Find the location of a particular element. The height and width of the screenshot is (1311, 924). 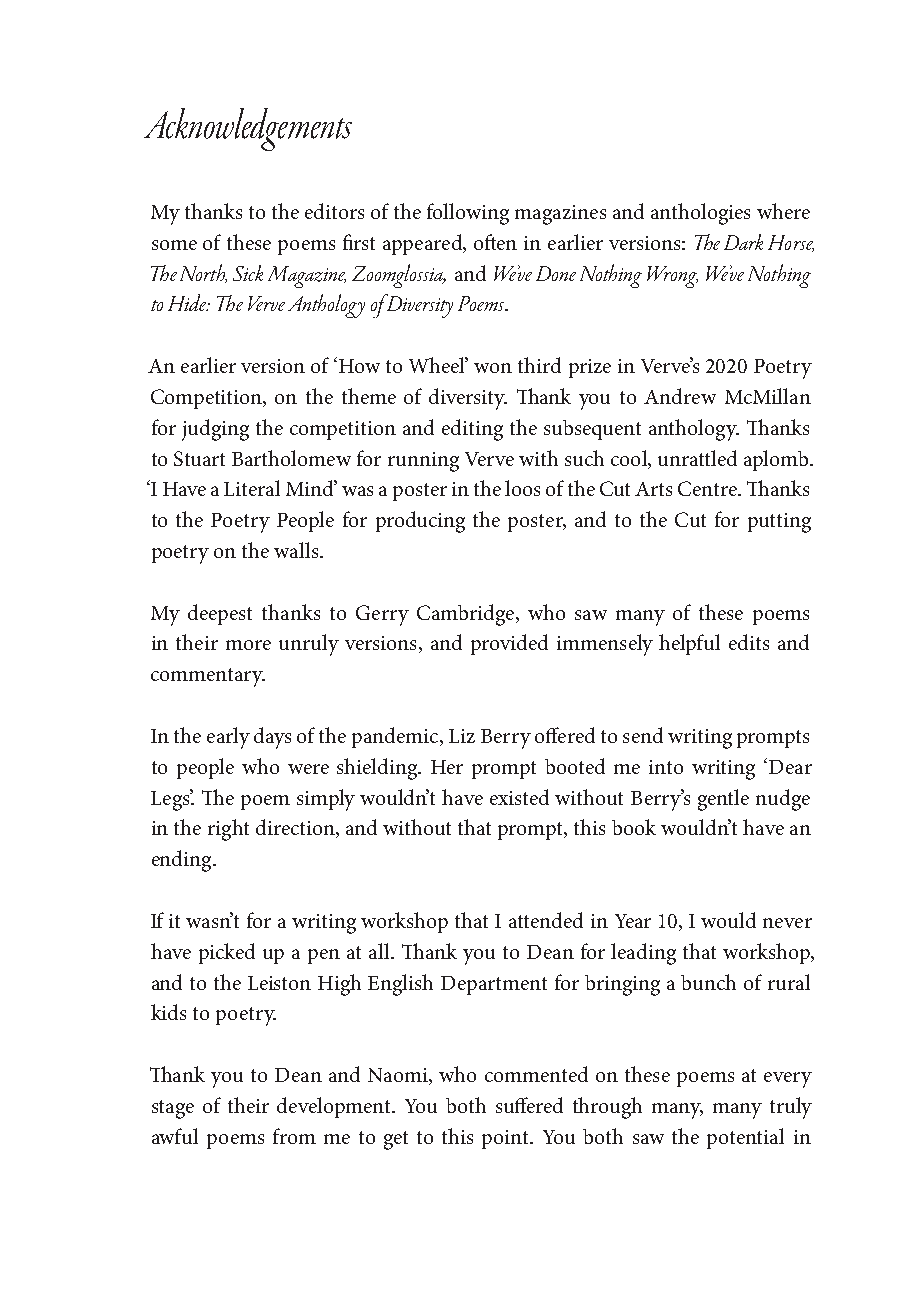

Literal is located at coordinates (252, 488).
